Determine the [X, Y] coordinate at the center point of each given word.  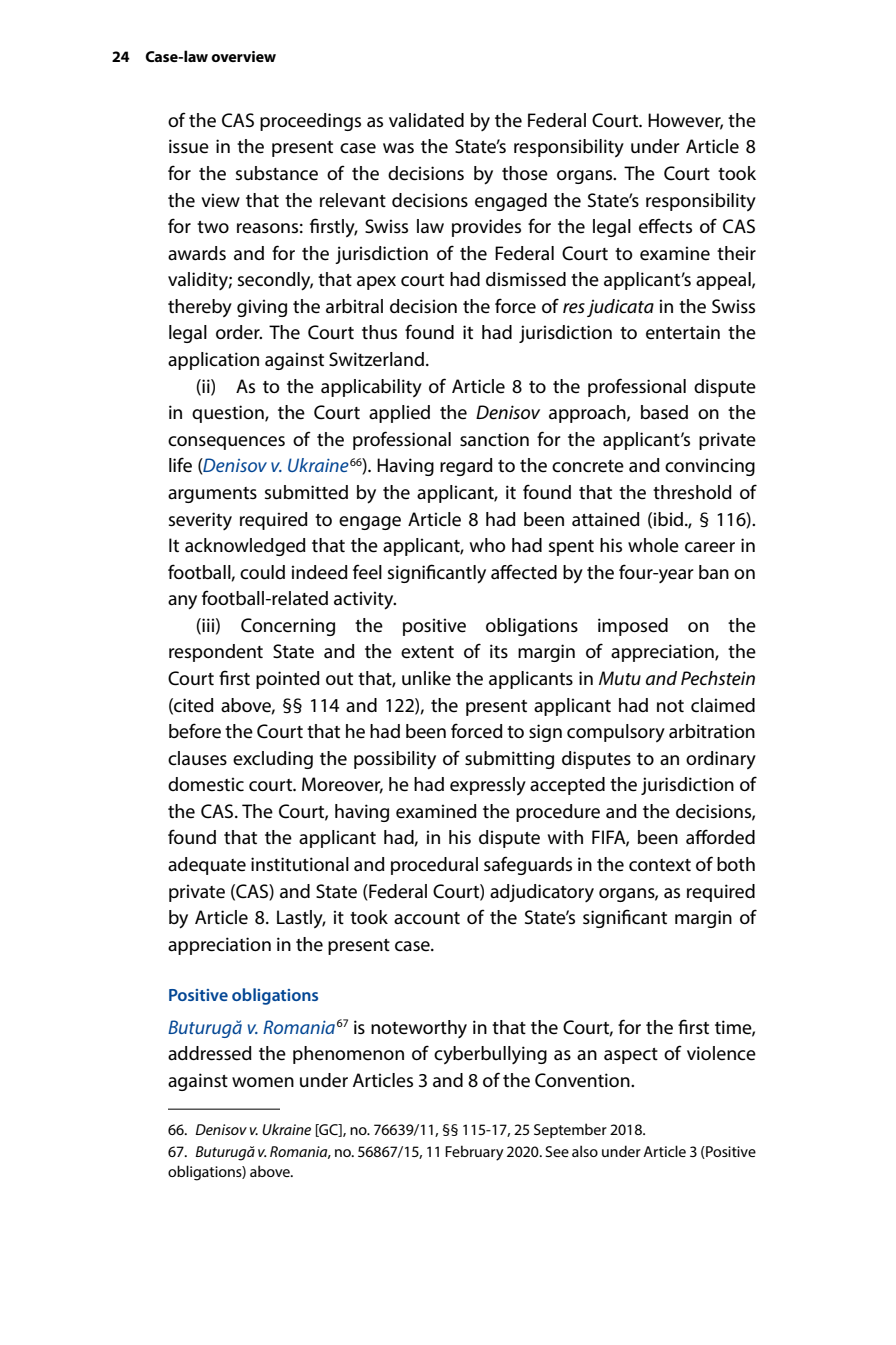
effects [665, 226]
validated [426, 120]
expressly [488, 786]
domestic [206, 784]
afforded [720, 837]
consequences [226, 443]
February [474, 1153]
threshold [692, 492]
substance [277, 173]
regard [466, 467]
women [263, 1082]
